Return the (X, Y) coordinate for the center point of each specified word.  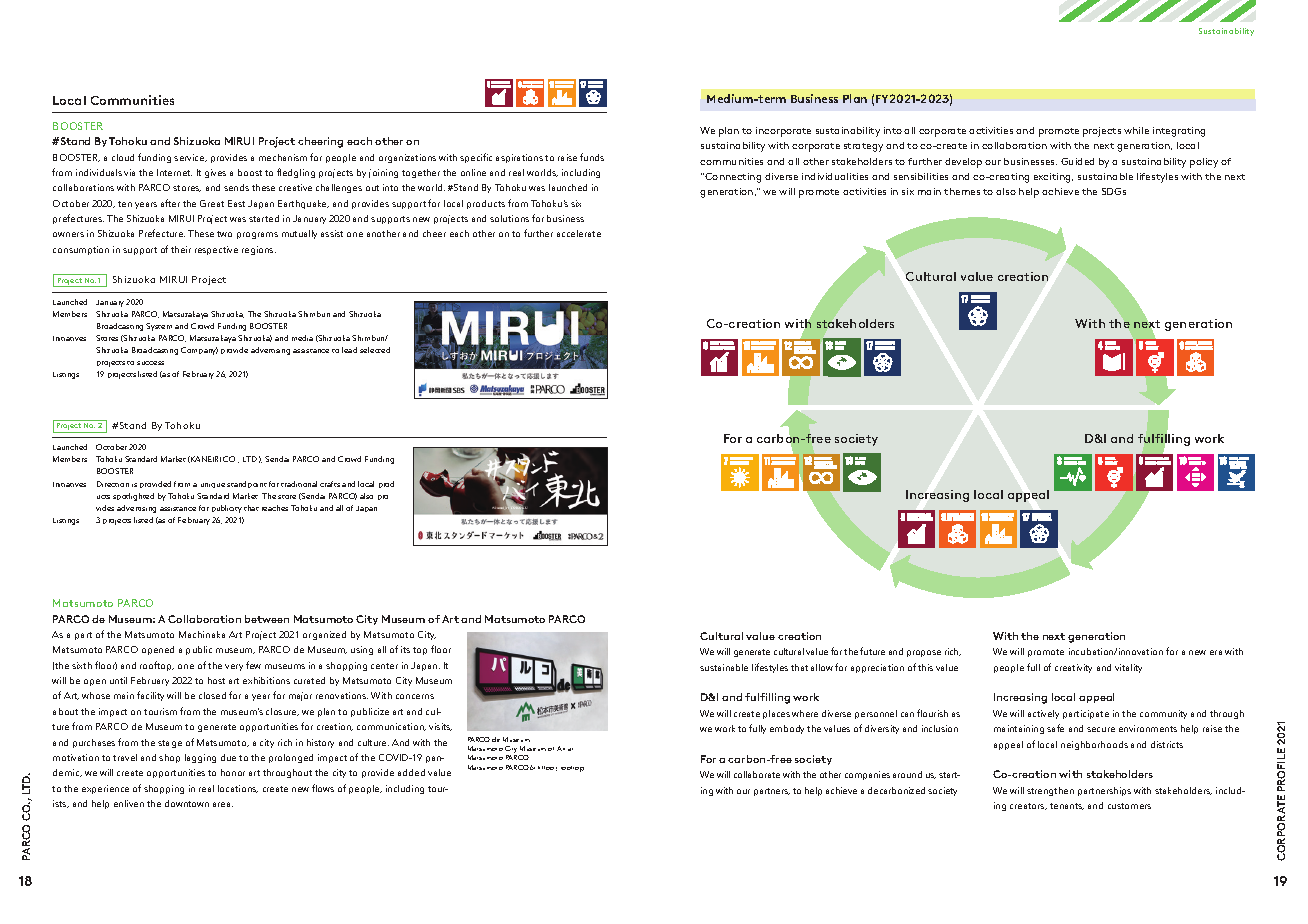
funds (592, 157)
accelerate (579, 233)
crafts (330, 484)
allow (822, 667)
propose (924, 653)
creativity (1073, 668)
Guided (1077, 161)
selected (375, 350)
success (150, 363)
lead (349, 350)
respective (216, 250)
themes (962, 191)
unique (213, 485)
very (234, 667)
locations (238, 789)
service (190, 158)
